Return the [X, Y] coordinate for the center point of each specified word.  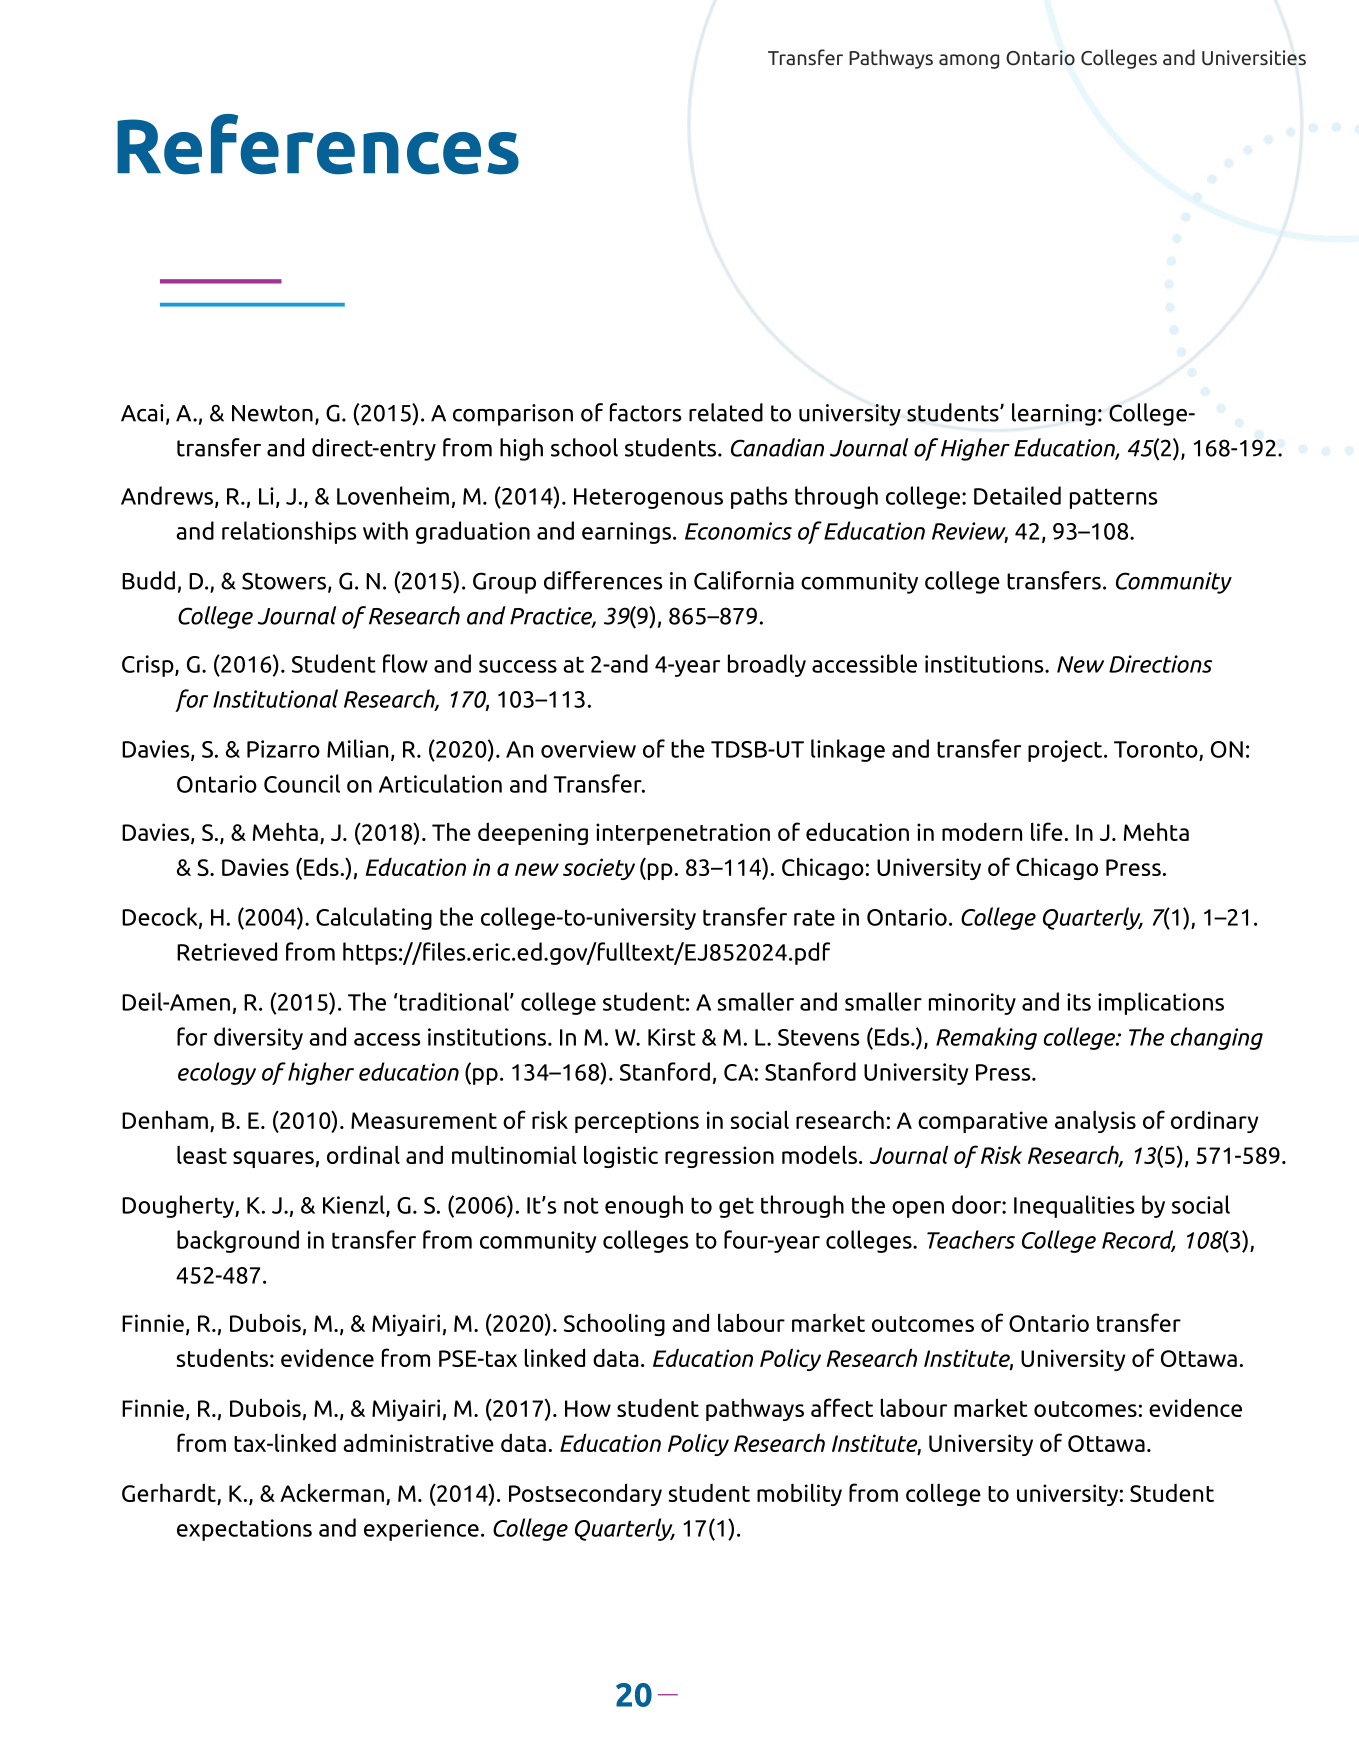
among [969, 61]
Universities [1254, 58]
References [318, 144]
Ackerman [332, 1492]
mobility [799, 1494]
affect [842, 1407]
